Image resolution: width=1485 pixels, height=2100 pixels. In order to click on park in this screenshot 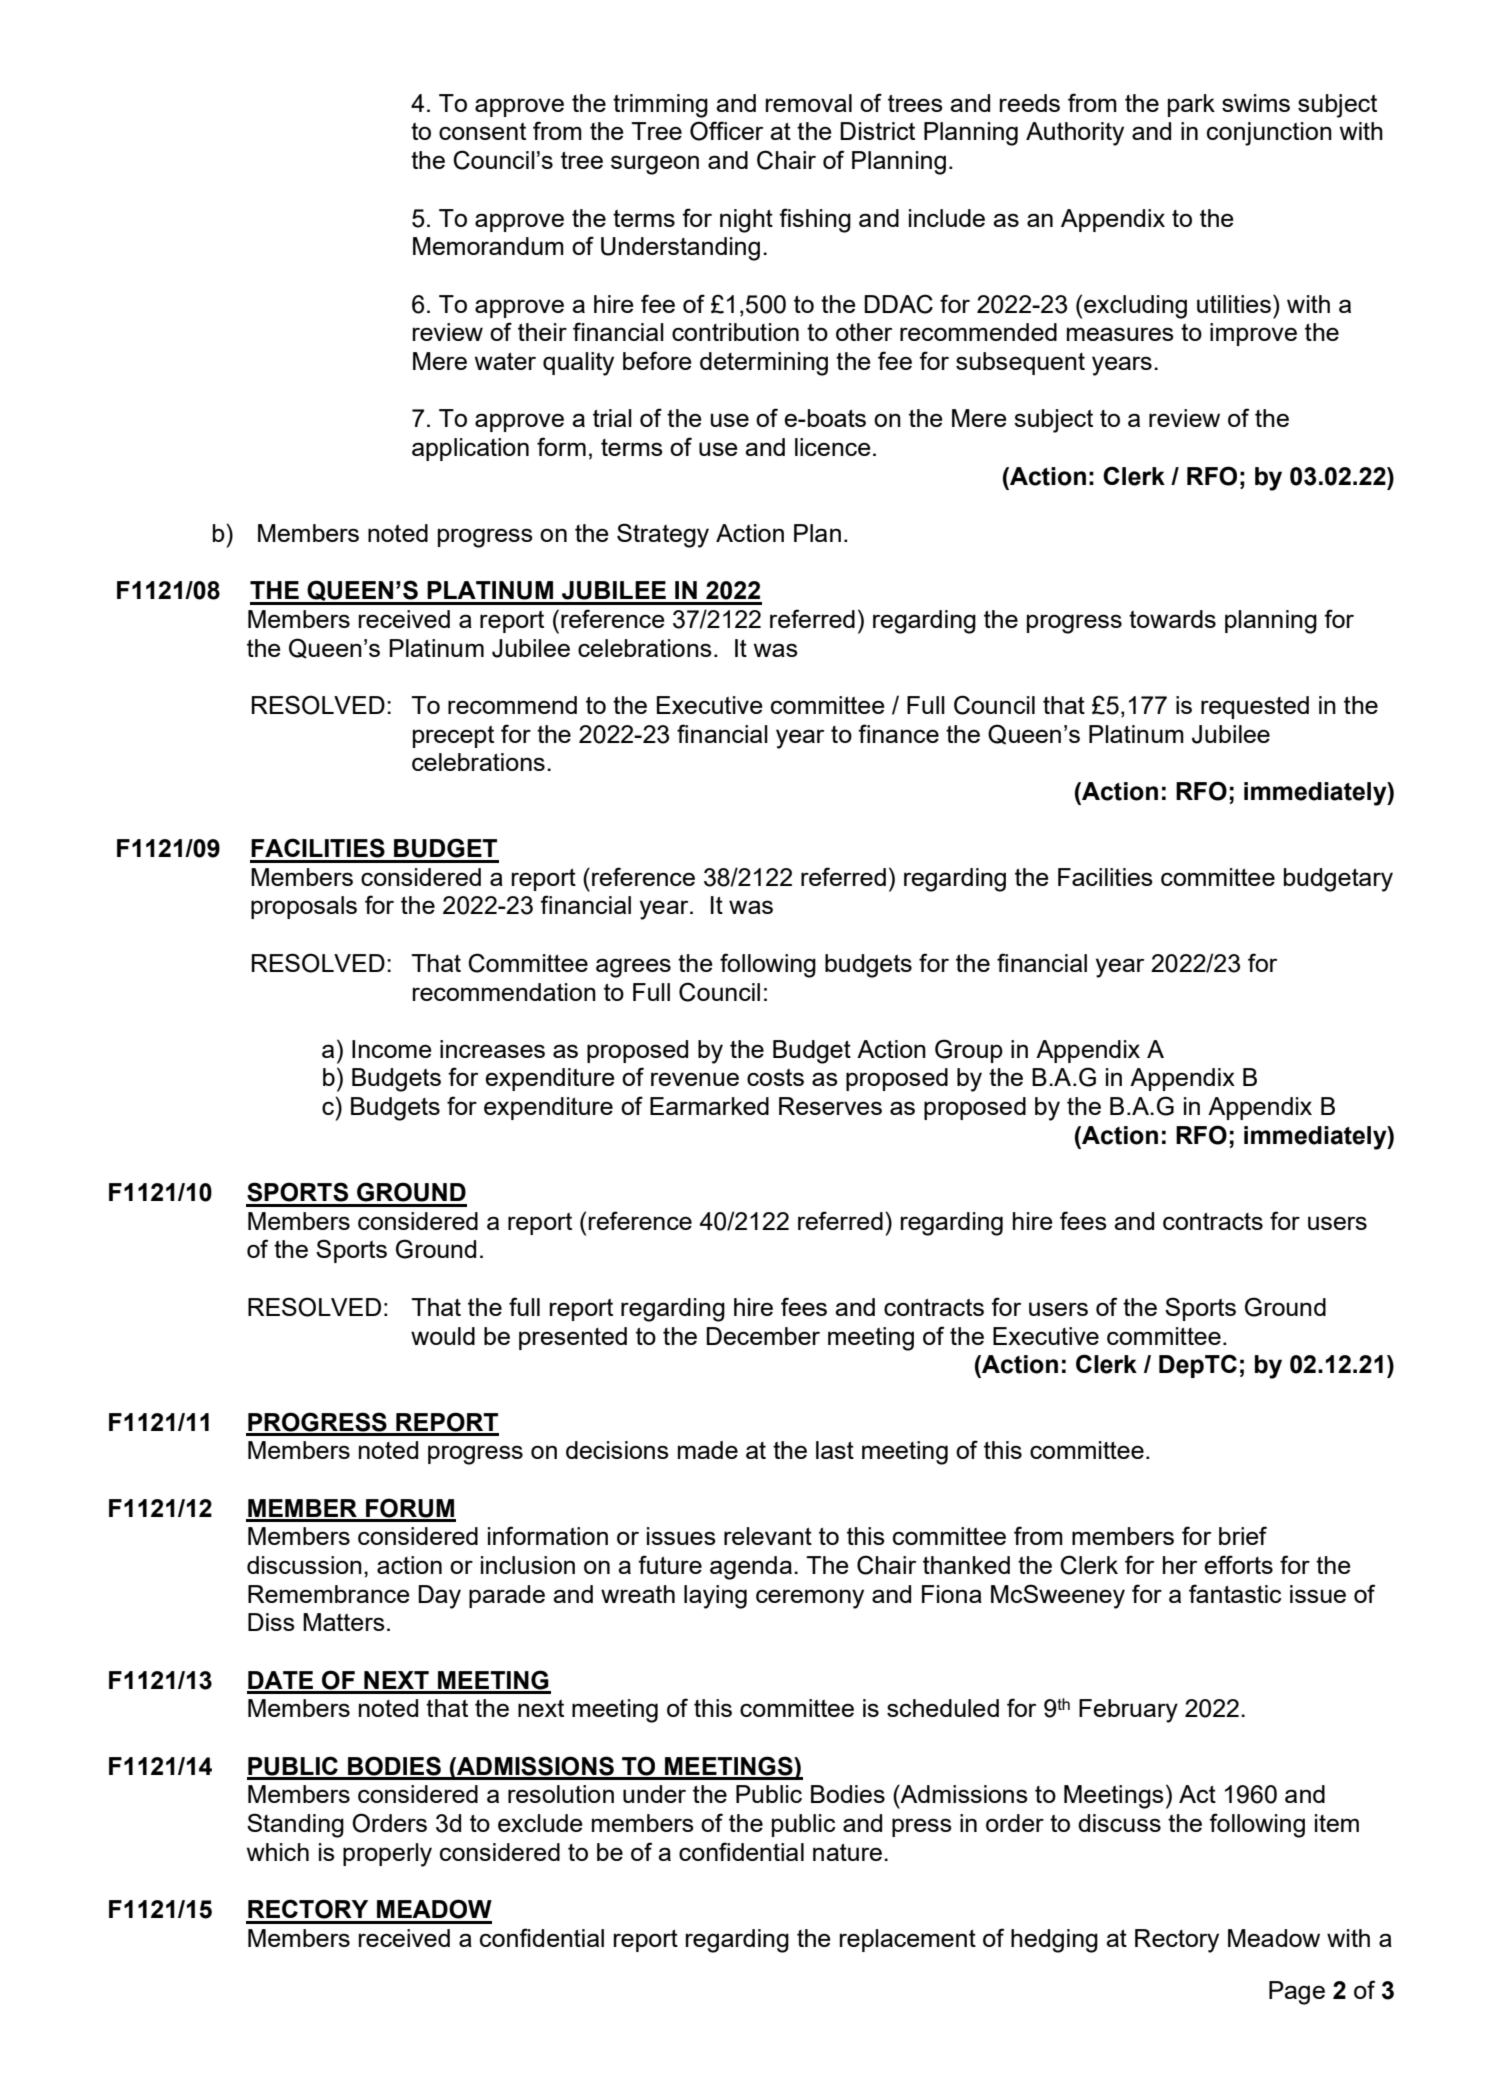, I will do `click(1191, 105)`.
